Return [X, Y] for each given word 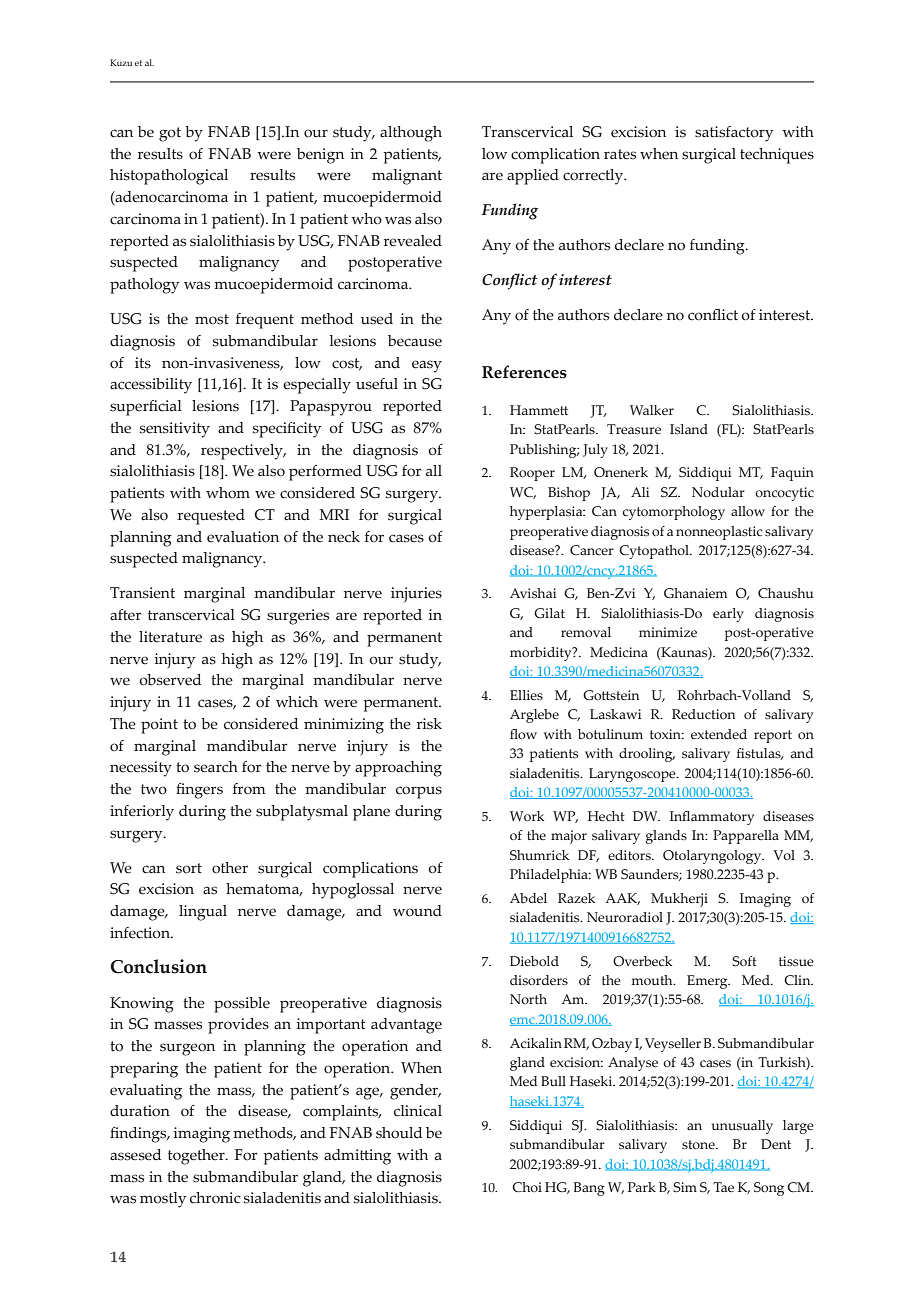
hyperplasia [547, 513]
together [197, 1157]
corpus [419, 792]
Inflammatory [712, 818]
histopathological [169, 177]
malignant [407, 177]
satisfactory [734, 134]
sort [189, 868]
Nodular [718, 492]
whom [228, 493]
